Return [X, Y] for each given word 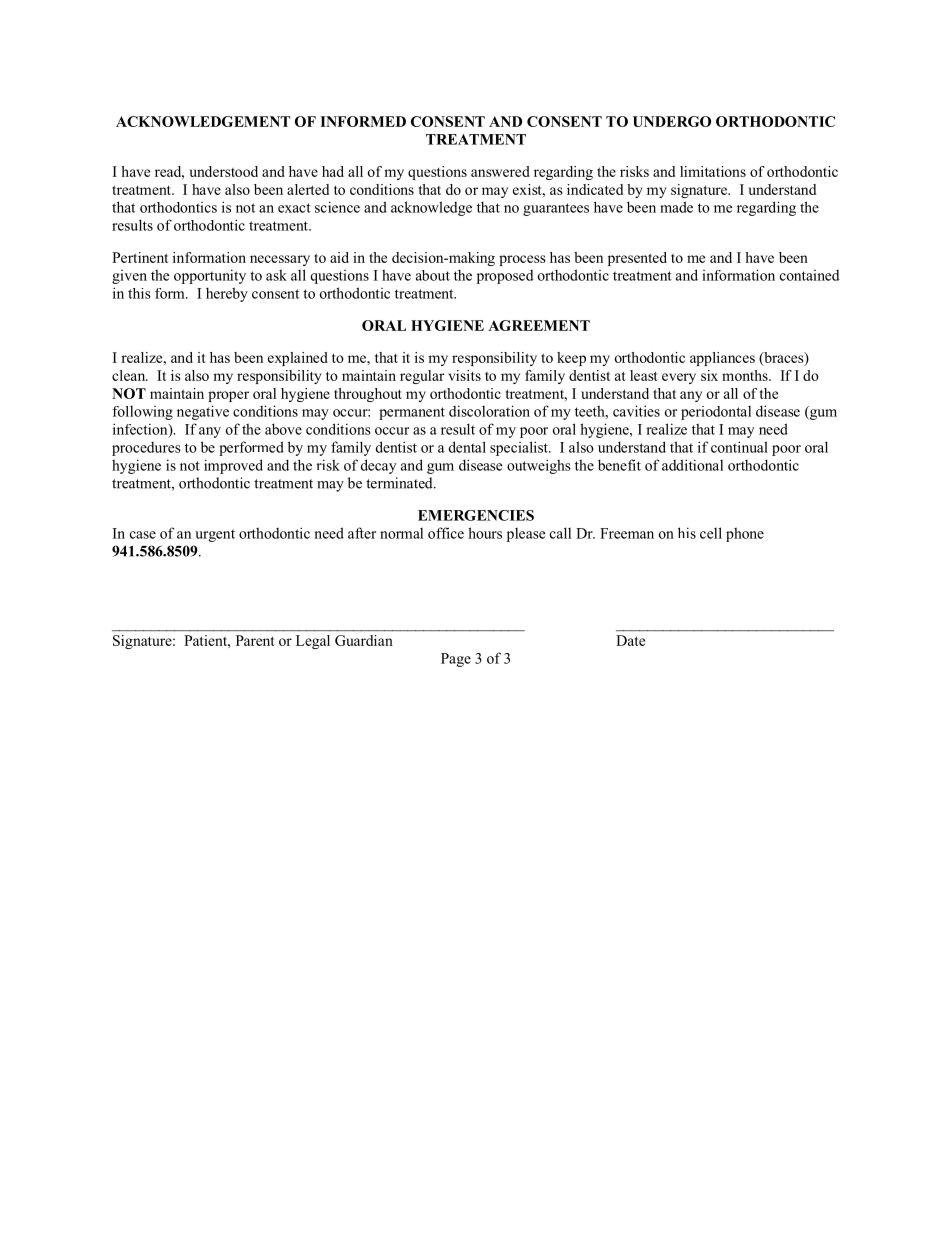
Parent [255, 640]
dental [467, 447]
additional [692, 465]
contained [809, 275]
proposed [505, 277]
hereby [227, 294]
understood [223, 171]
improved [233, 466]
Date [630, 640]
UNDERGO [672, 121]
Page [456, 660]
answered [500, 171]
